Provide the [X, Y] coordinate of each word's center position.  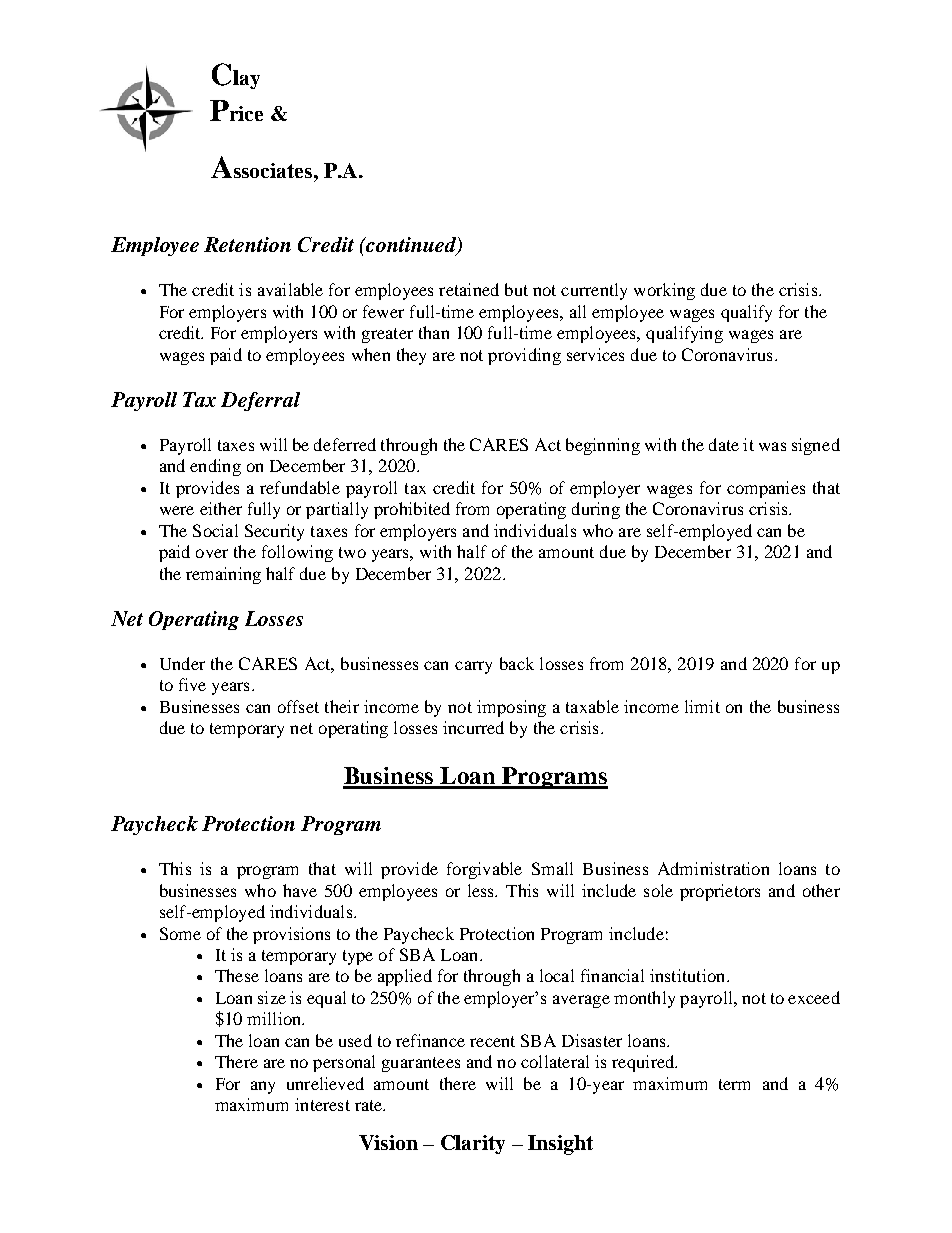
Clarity [473, 1144]
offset [298, 706]
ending [215, 467]
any [263, 1087]
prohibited [412, 510]
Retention [247, 244]
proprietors [720, 892]
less [482, 890]
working [664, 291]
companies [766, 489]
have [300, 890]
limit [702, 706]
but [516, 289]
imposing [511, 708]
